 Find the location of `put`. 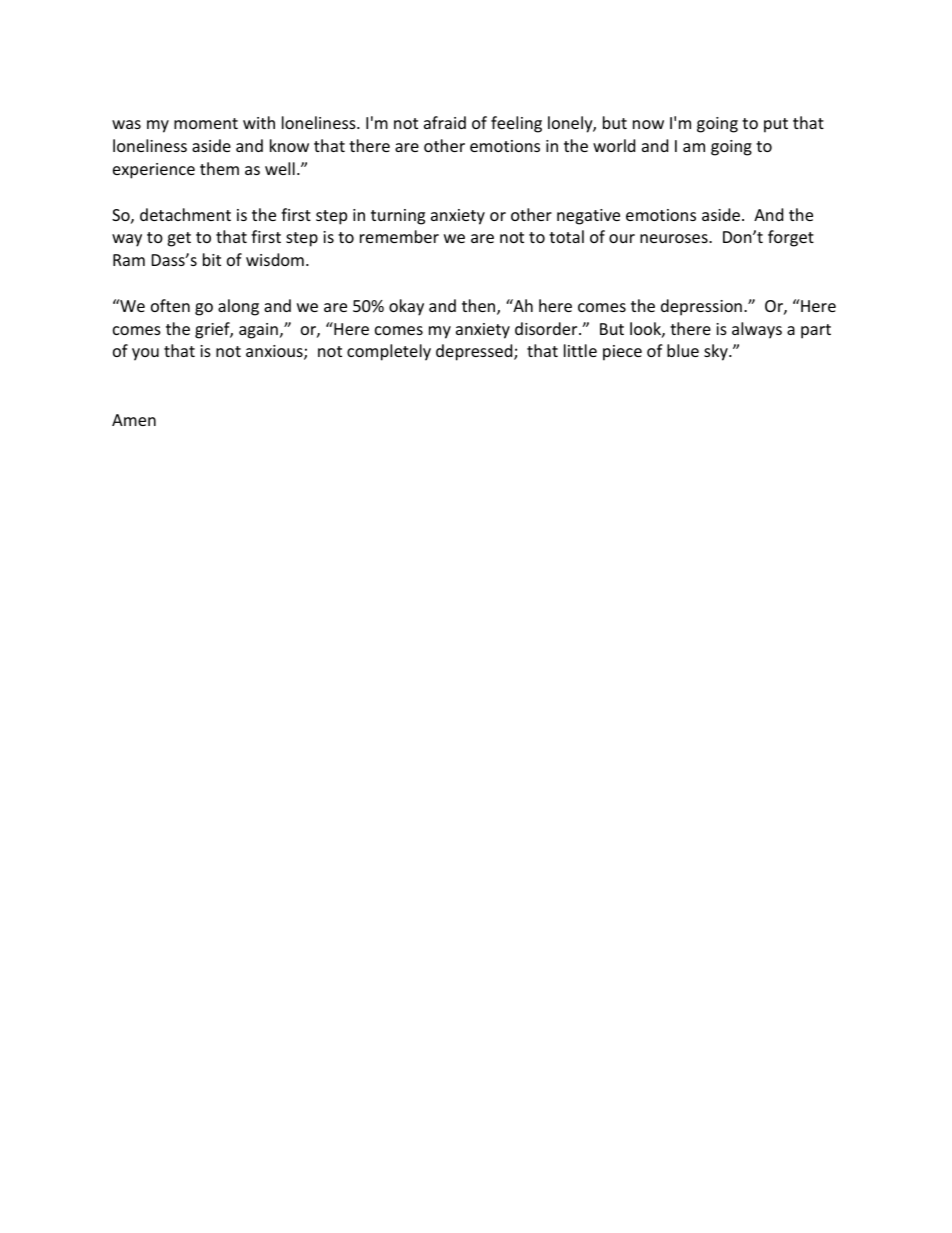

put is located at coordinates (776, 125).
